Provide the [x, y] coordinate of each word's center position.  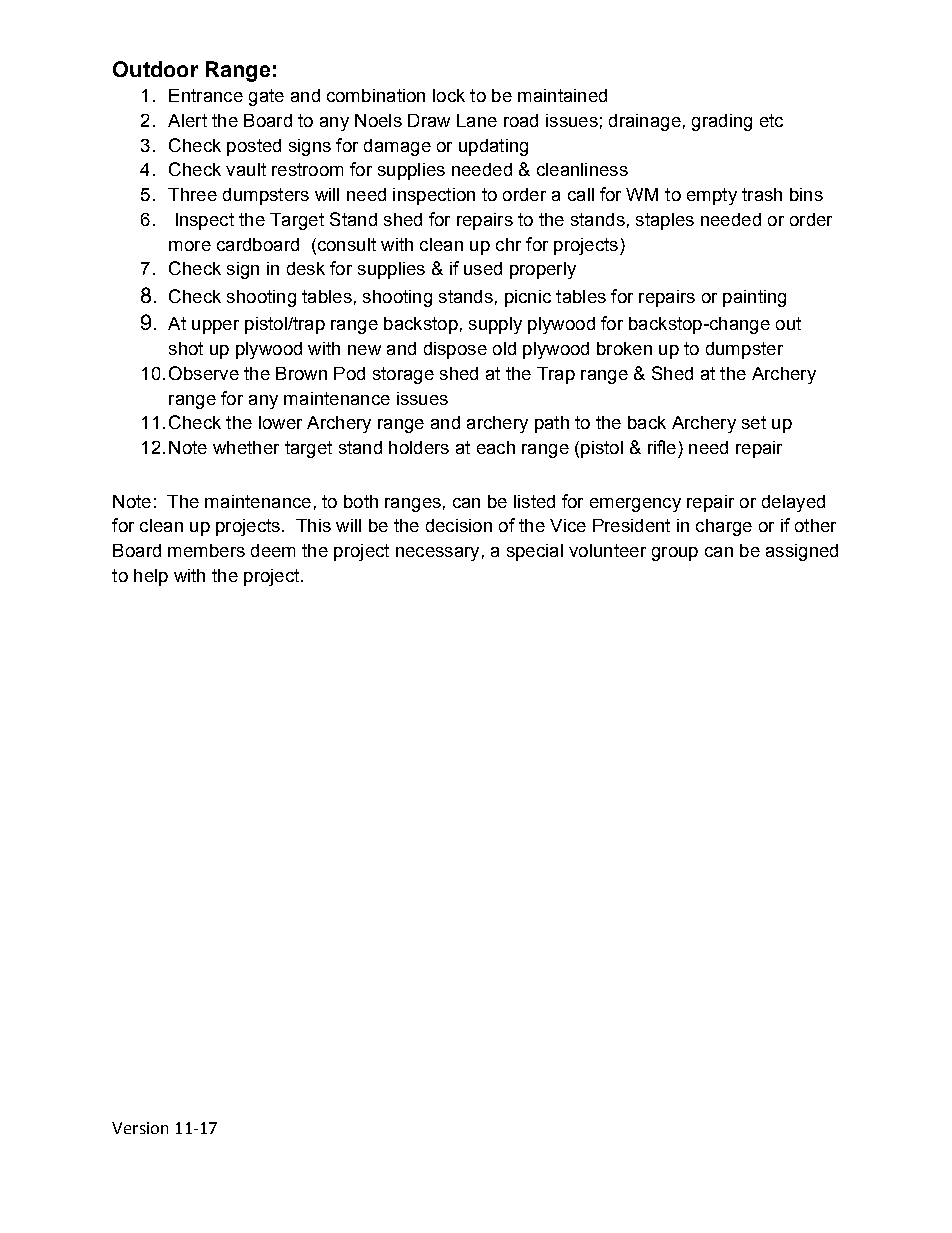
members [206, 550]
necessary [437, 554]
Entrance [206, 95]
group [675, 554]
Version [140, 1128]
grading [722, 122]
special [535, 552]
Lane [477, 120]
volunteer [607, 550]
